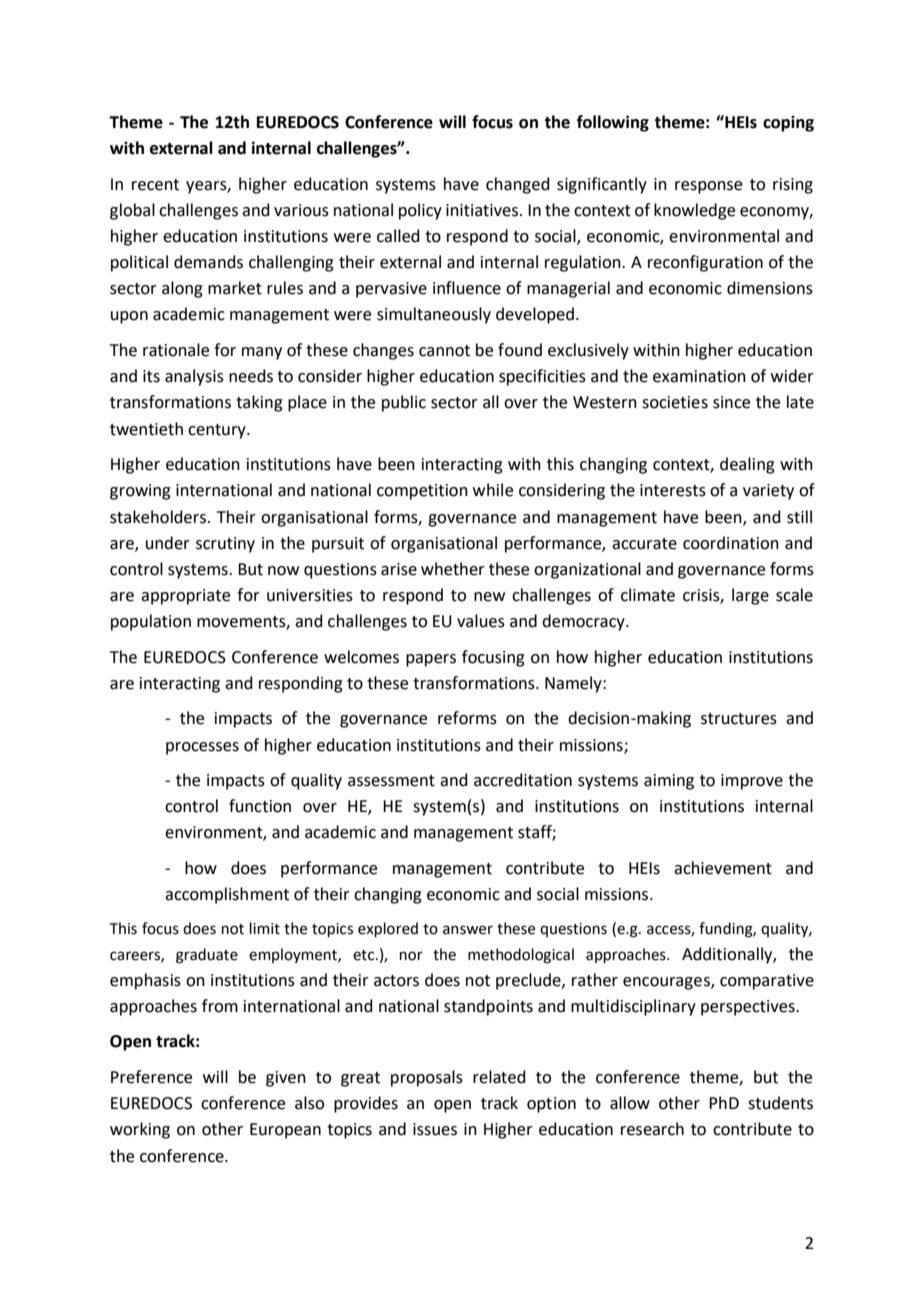 The image size is (924, 1308). What do you see at coordinates (444, 351) in the screenshot?
I see `cannot` at bounding box center [444, 351].
